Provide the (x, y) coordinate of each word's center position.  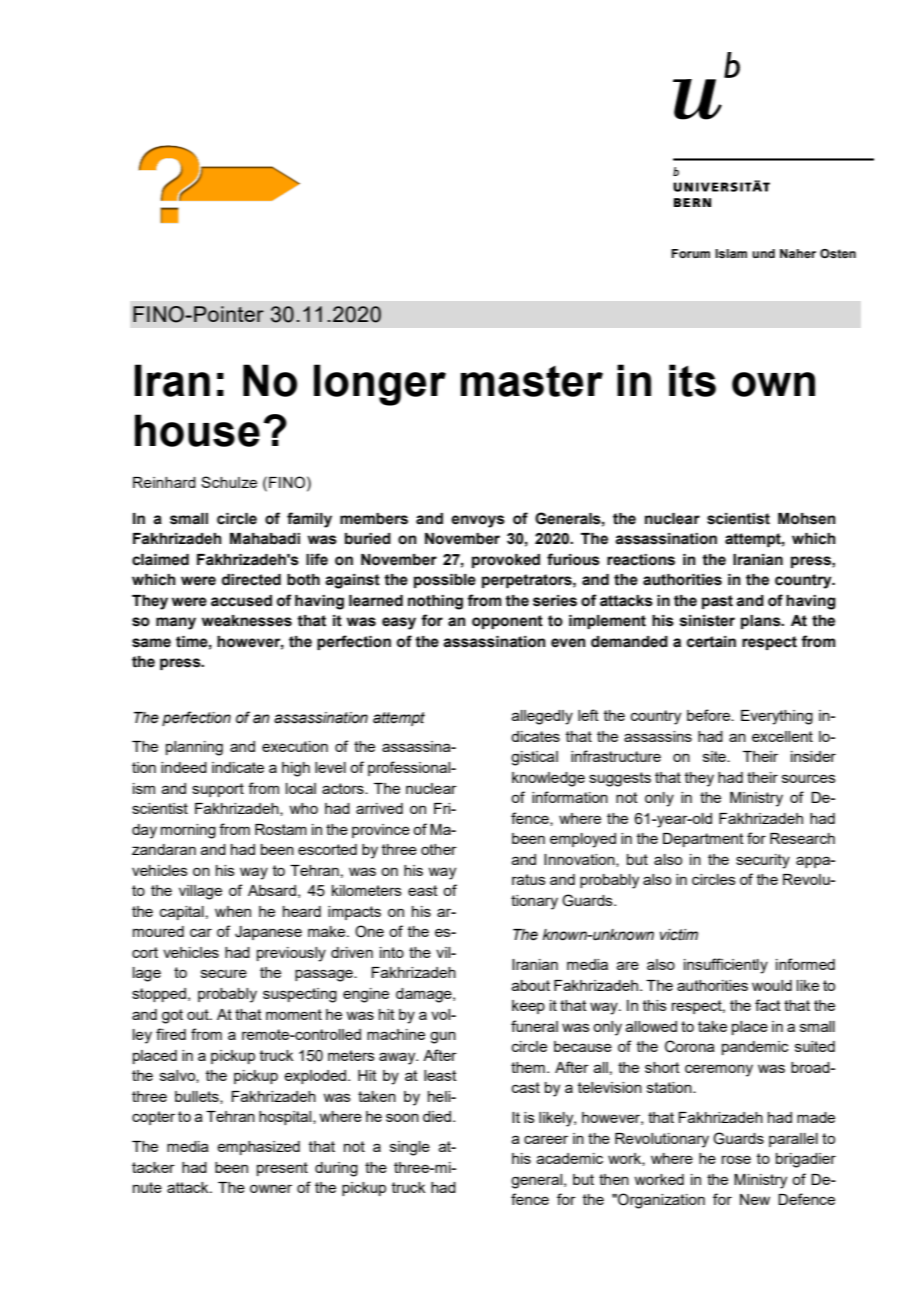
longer (380, 385)
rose (736, 1159)
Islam (731, 253)
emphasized (258, 1148)
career (546, 1139)
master (532, 381)
